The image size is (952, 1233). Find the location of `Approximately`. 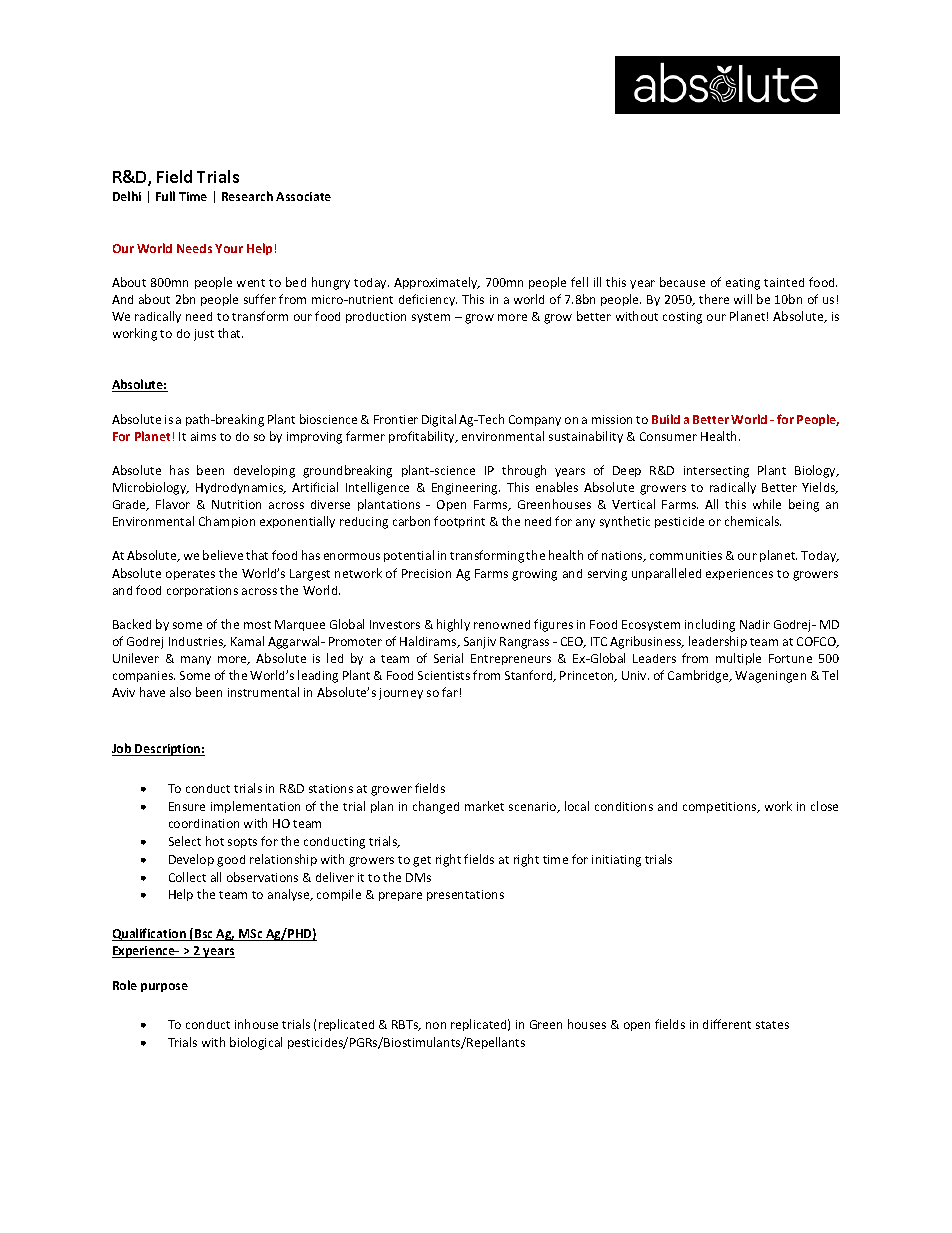

Approximately is located at coordinates (437, 283).
